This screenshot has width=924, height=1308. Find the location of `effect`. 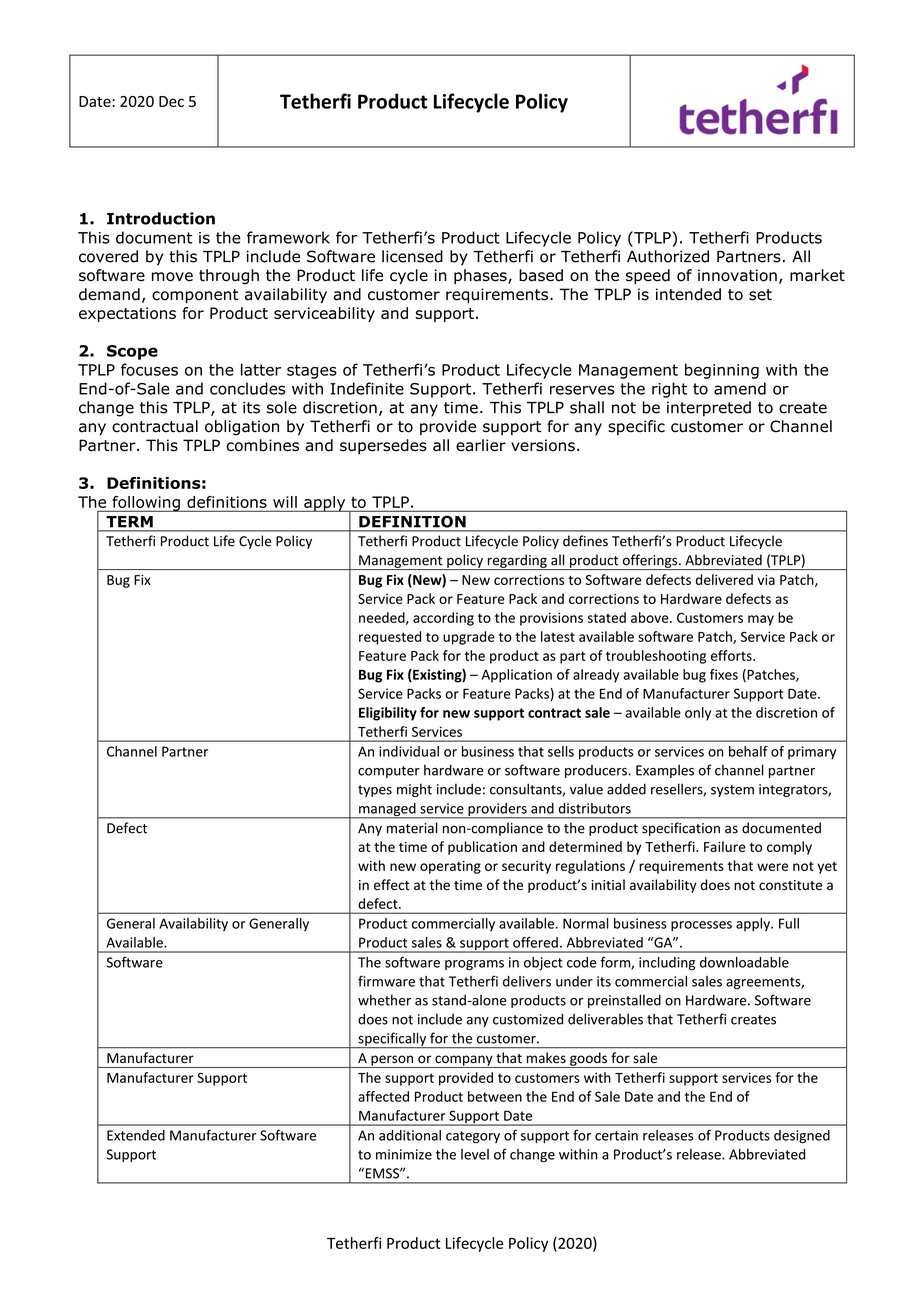

effect is located at coordinates (392, 885).
